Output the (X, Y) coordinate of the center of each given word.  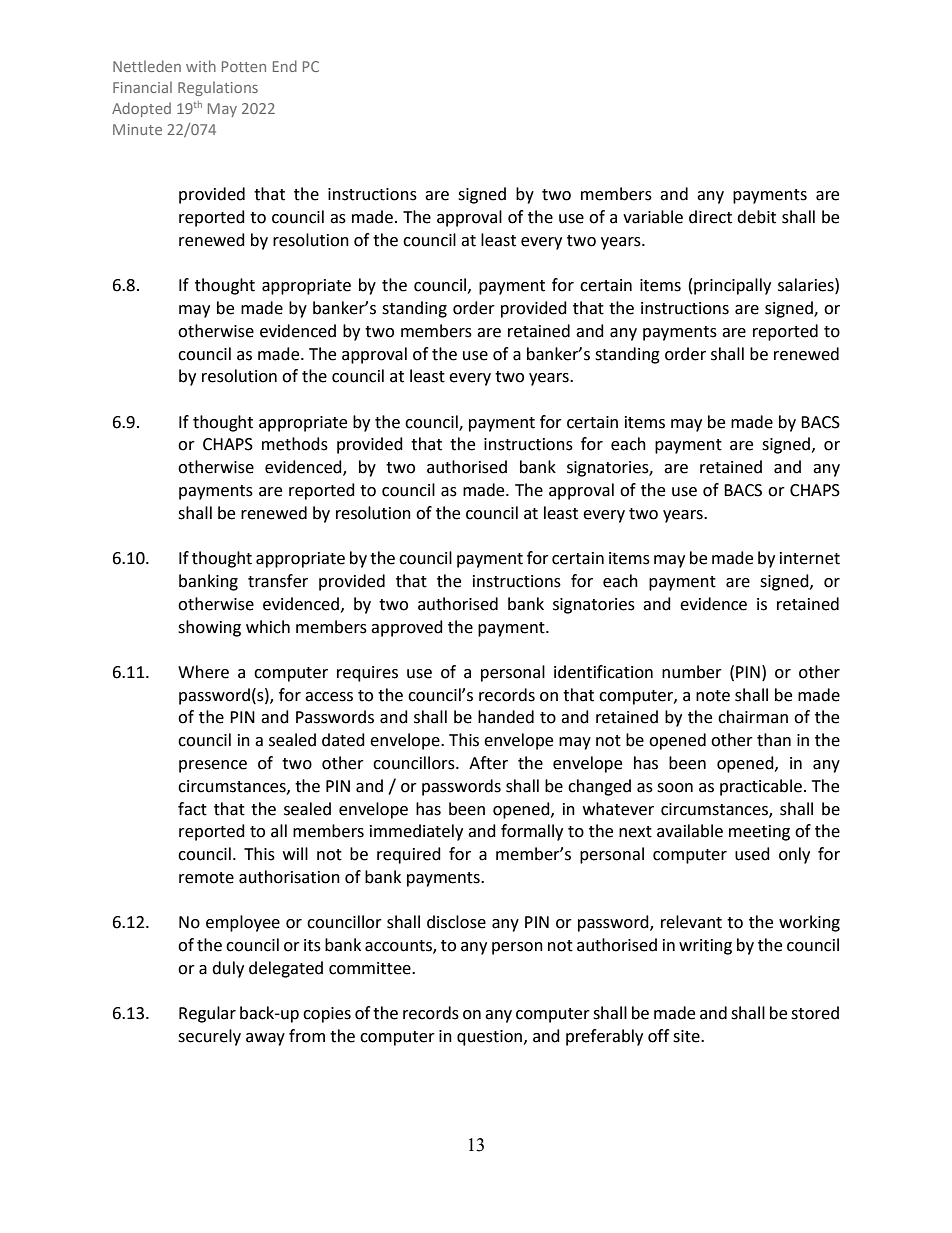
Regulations (218, 88)
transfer (278, 581)
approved (407, 628)
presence (213, 766)
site (687, 1036)
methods (295, 444)
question (489, 1038)
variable (653, 217)
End (285, 66)
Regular (207, 1014)
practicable (761, 787)
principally (732, 286)
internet (810, 558)
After (488, 763)
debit (756, 217)
